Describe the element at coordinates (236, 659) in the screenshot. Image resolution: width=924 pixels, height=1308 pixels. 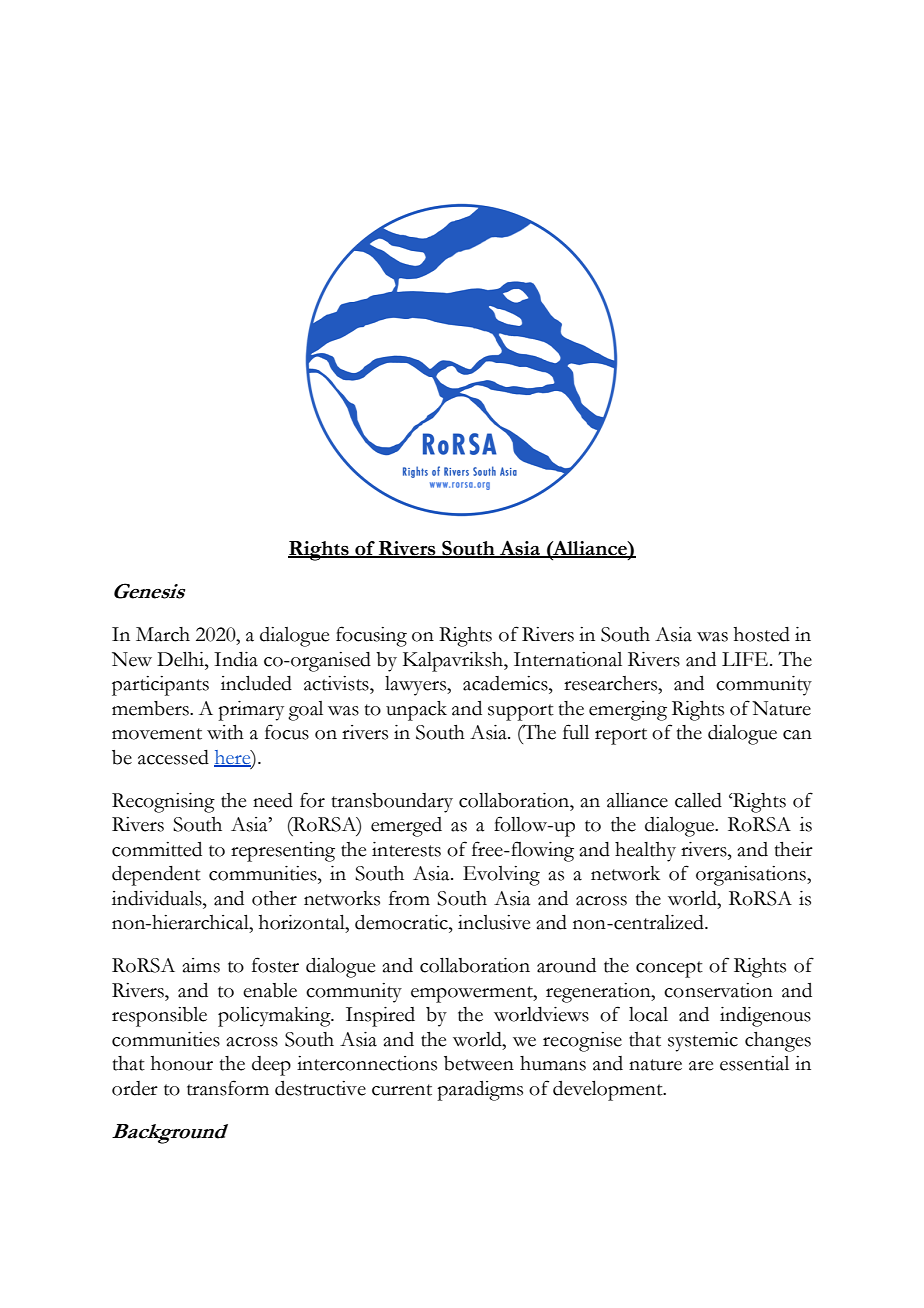
I see `India` at that location.
